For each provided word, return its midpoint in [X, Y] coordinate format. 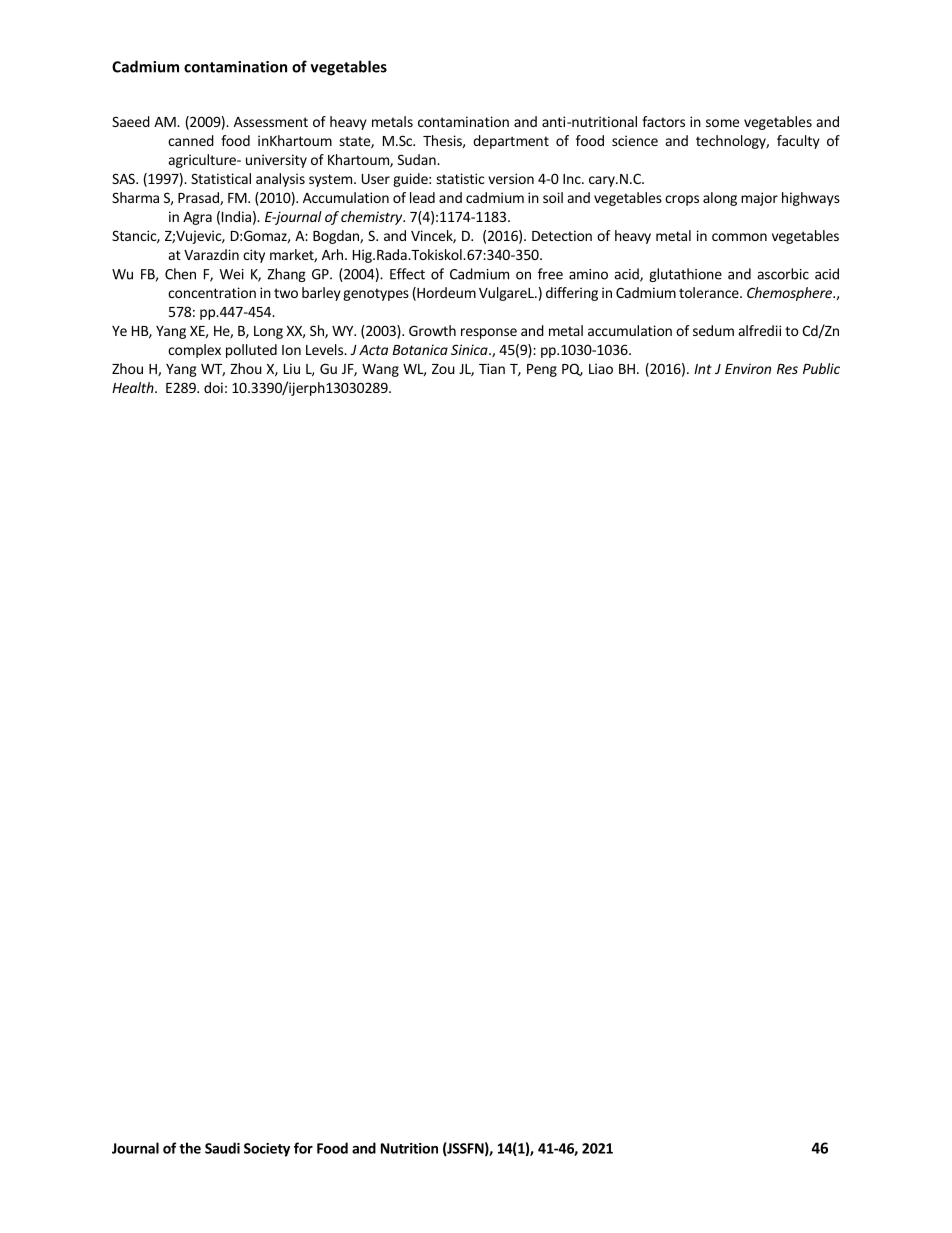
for [303, 1148]
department [511, 142]
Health [134, 387]
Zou [443, 369]
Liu [292, 368]
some [722, 123]
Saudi [222, 1148]
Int [703, 369]
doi [213, 387]
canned [191, 140]
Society [267, 1150]
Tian [492, 368]
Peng [542, 370]
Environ [748, 368]
